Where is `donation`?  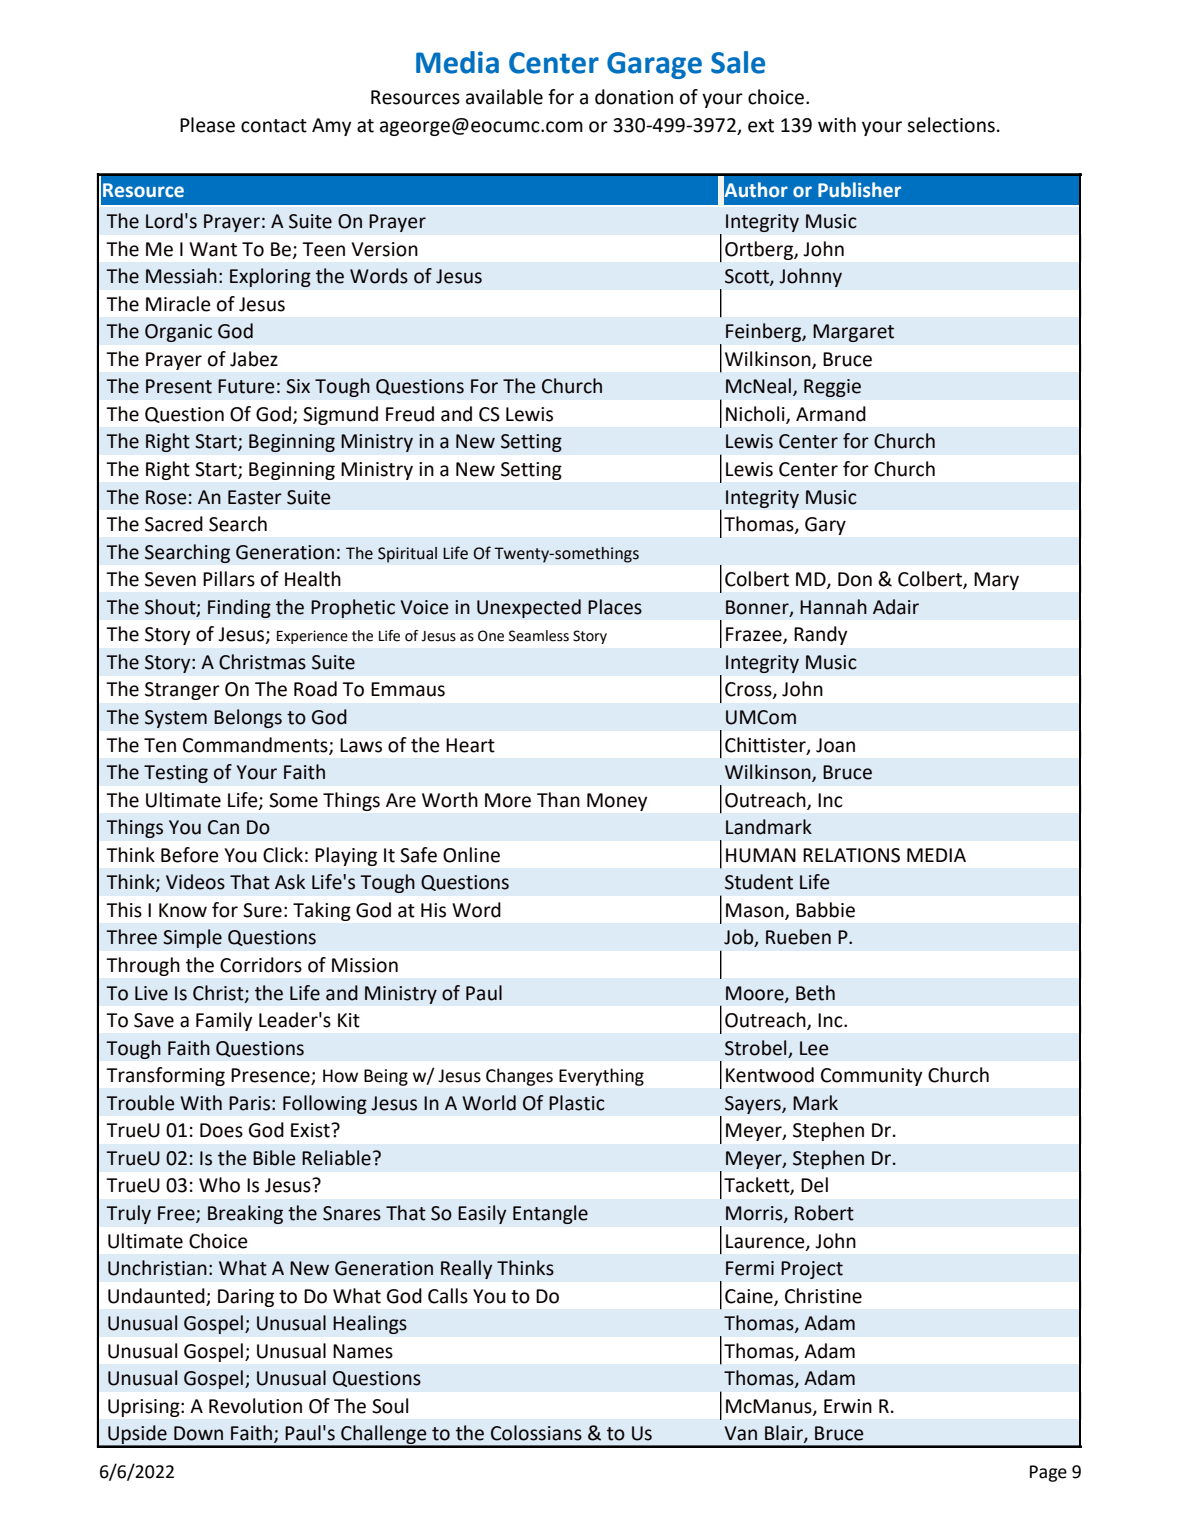 donation is located at coordinates (634, 97).
